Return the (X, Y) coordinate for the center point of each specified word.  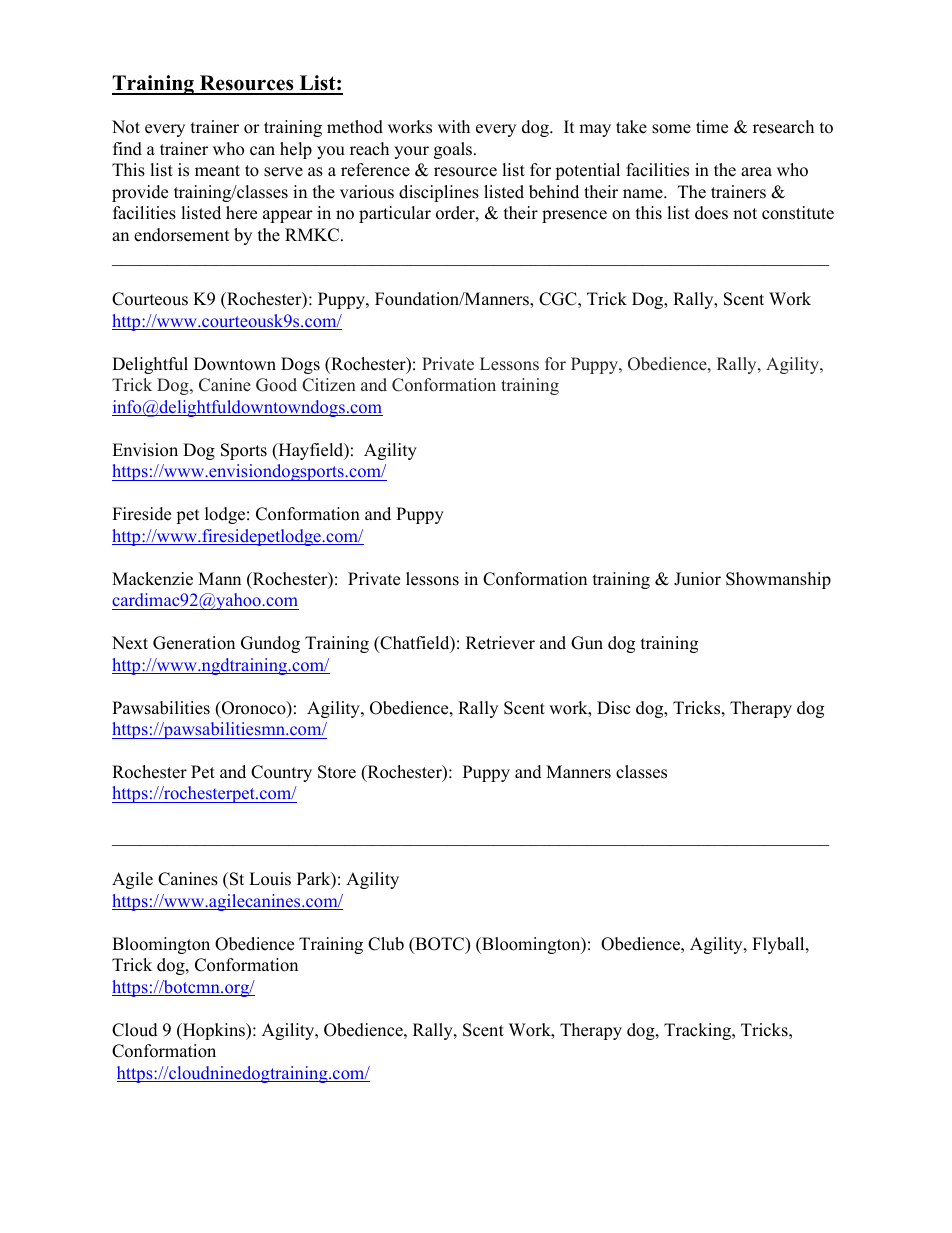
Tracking (699, 1031)
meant (217, 171)
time (712, 127)
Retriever (500, 643)
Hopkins (213, 1031)
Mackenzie (152, 579)
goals (453, 150)
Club (386, 944)
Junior (697, 579)
